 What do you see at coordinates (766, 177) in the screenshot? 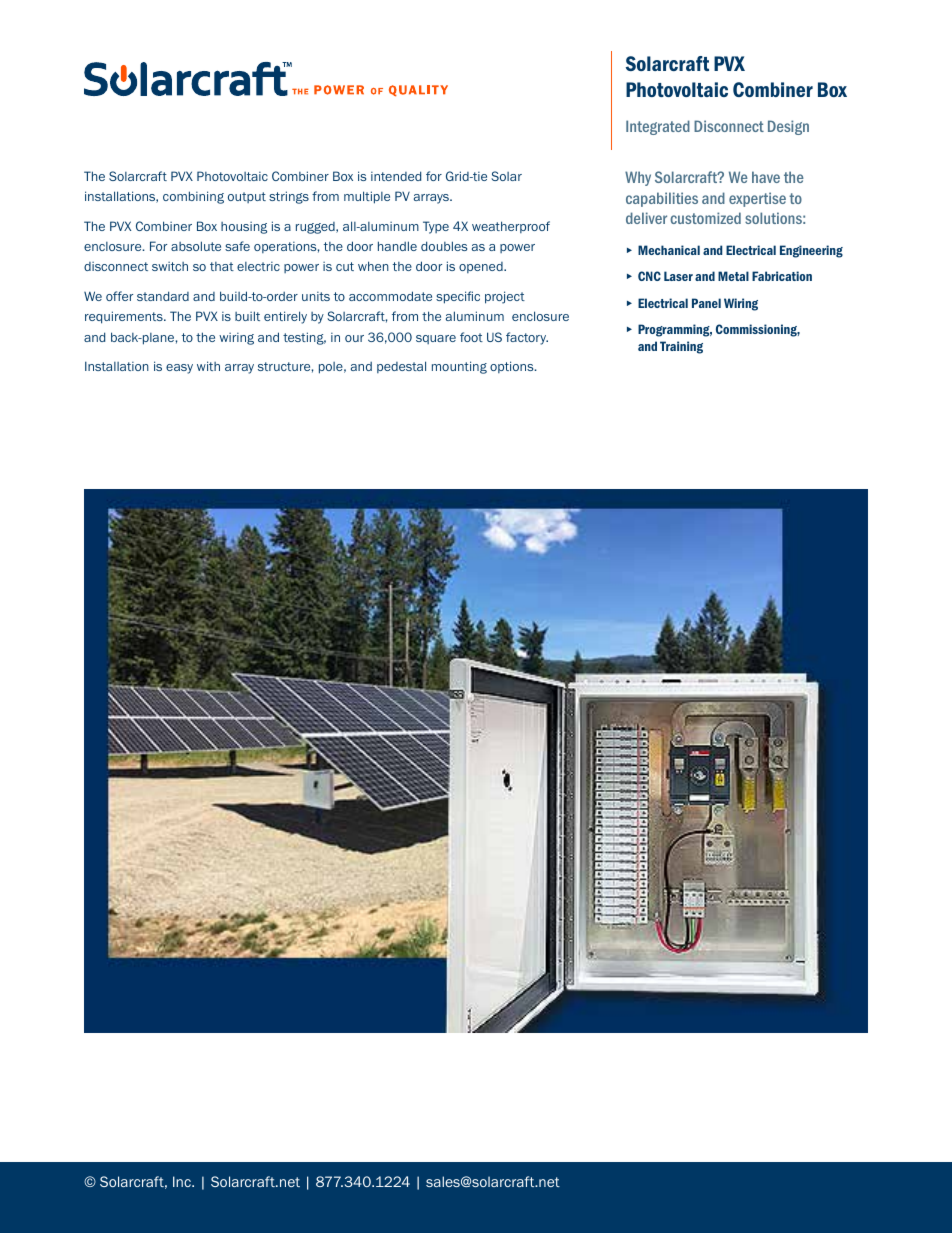
I see `have` at bounding box center [766, 177].
